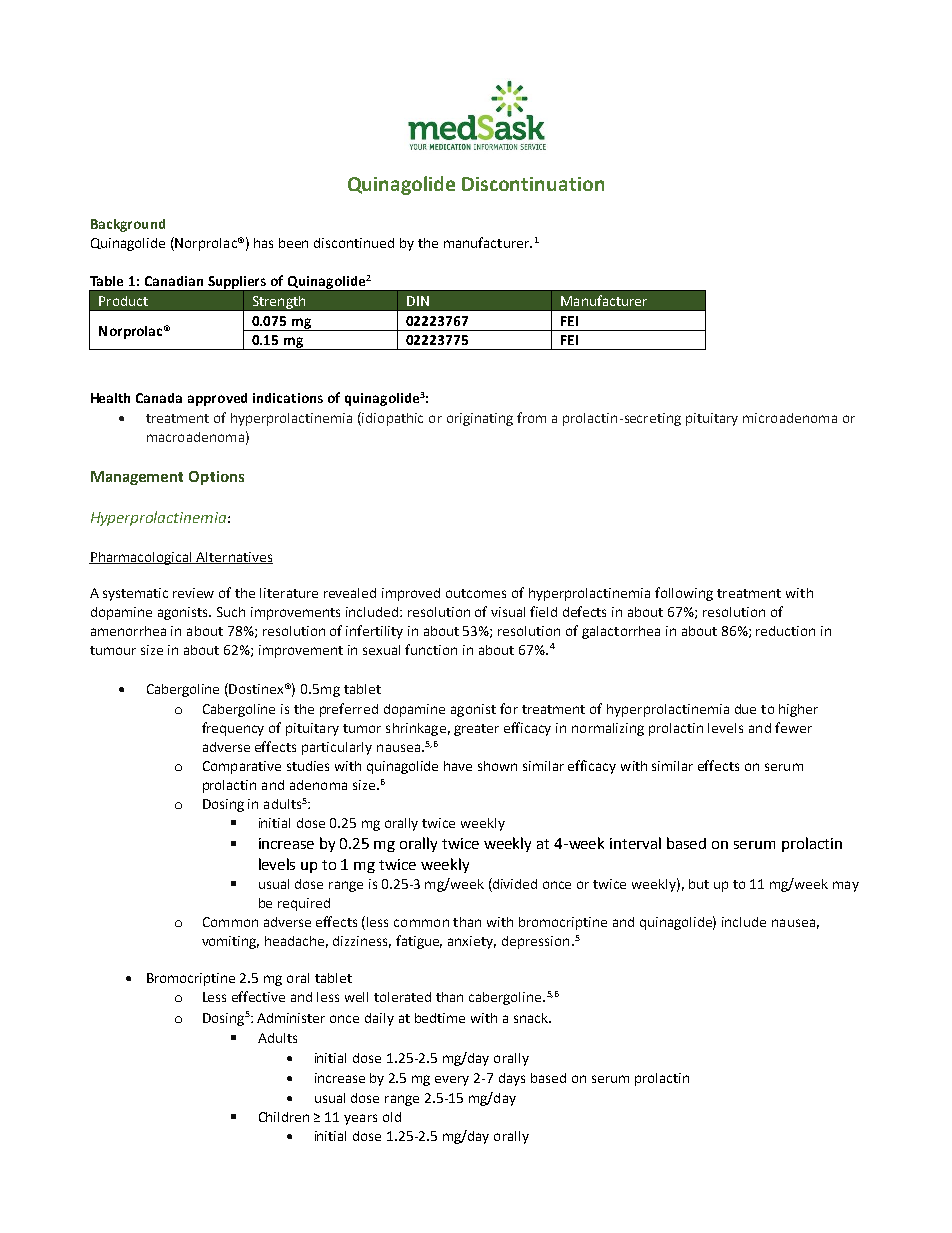 The height and width of the screenshot is (1233, 952). What do you see at coordinates (128, 225) in the screenshot?
I see `Background` at bounding box center [128, 225].
